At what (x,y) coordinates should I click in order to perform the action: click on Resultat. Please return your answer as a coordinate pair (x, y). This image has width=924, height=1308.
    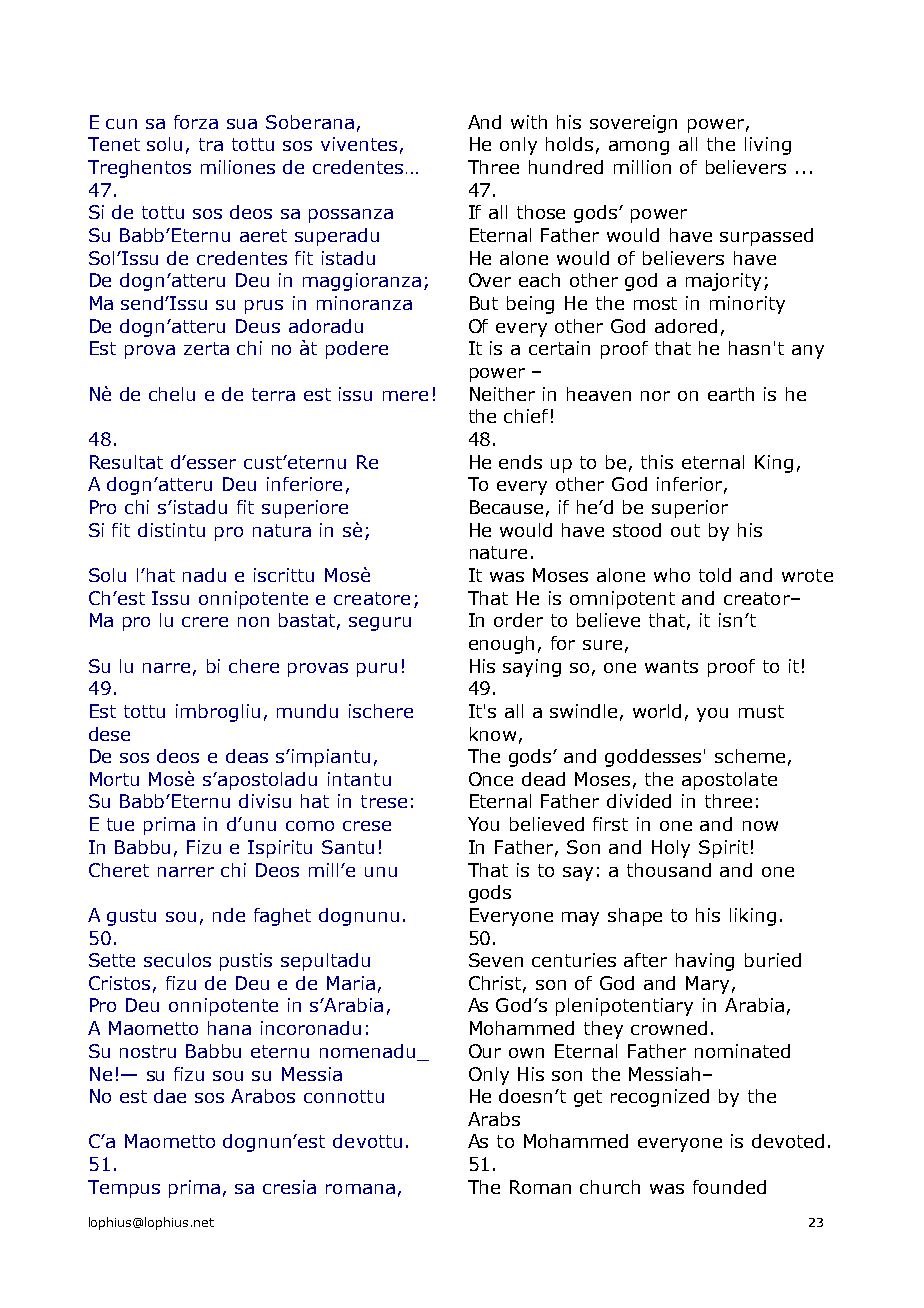
    Looking at the image, I should click on (126, 462).
